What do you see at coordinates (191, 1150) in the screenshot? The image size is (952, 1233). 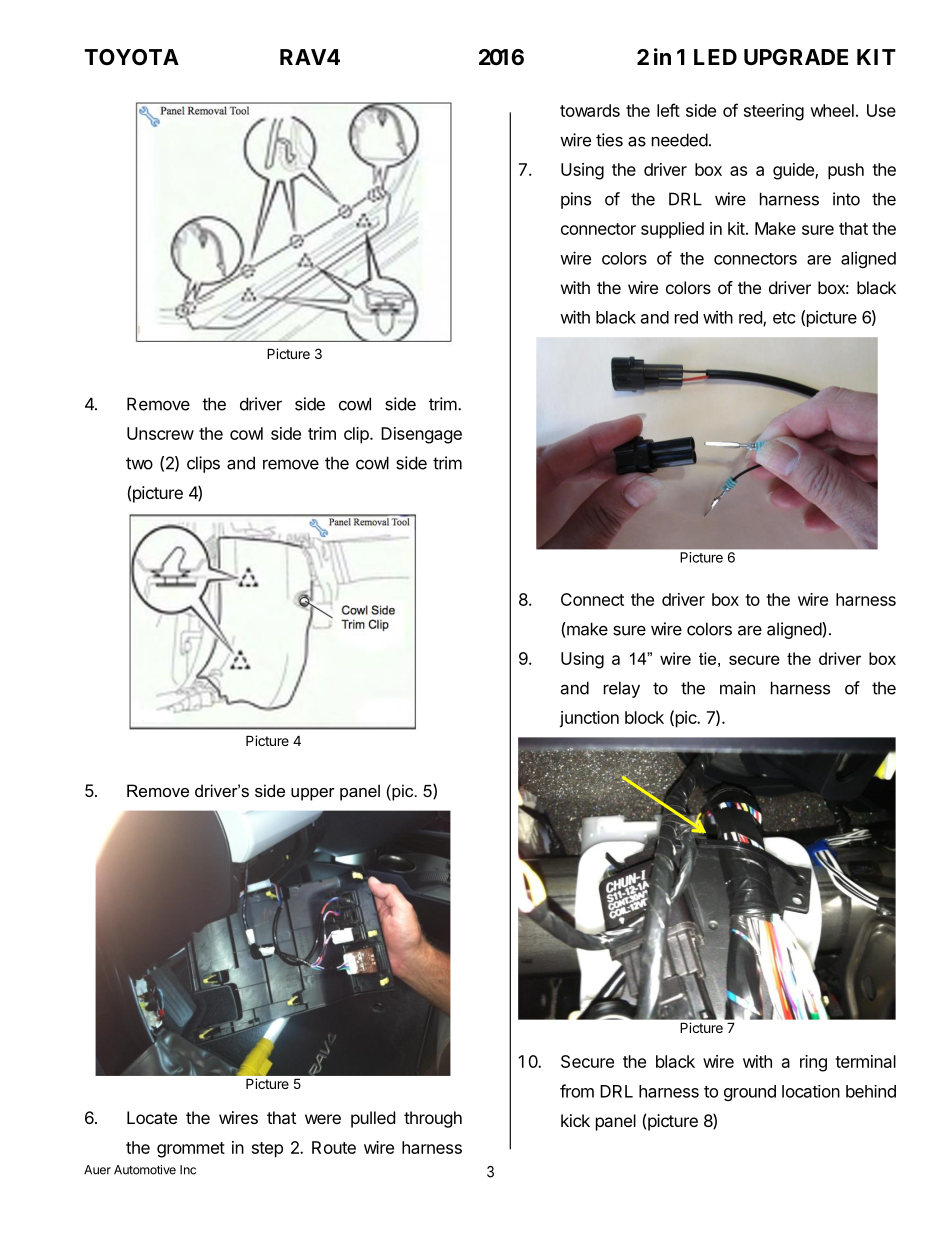 I see `grommet` at bounding box center [191, 1150].
